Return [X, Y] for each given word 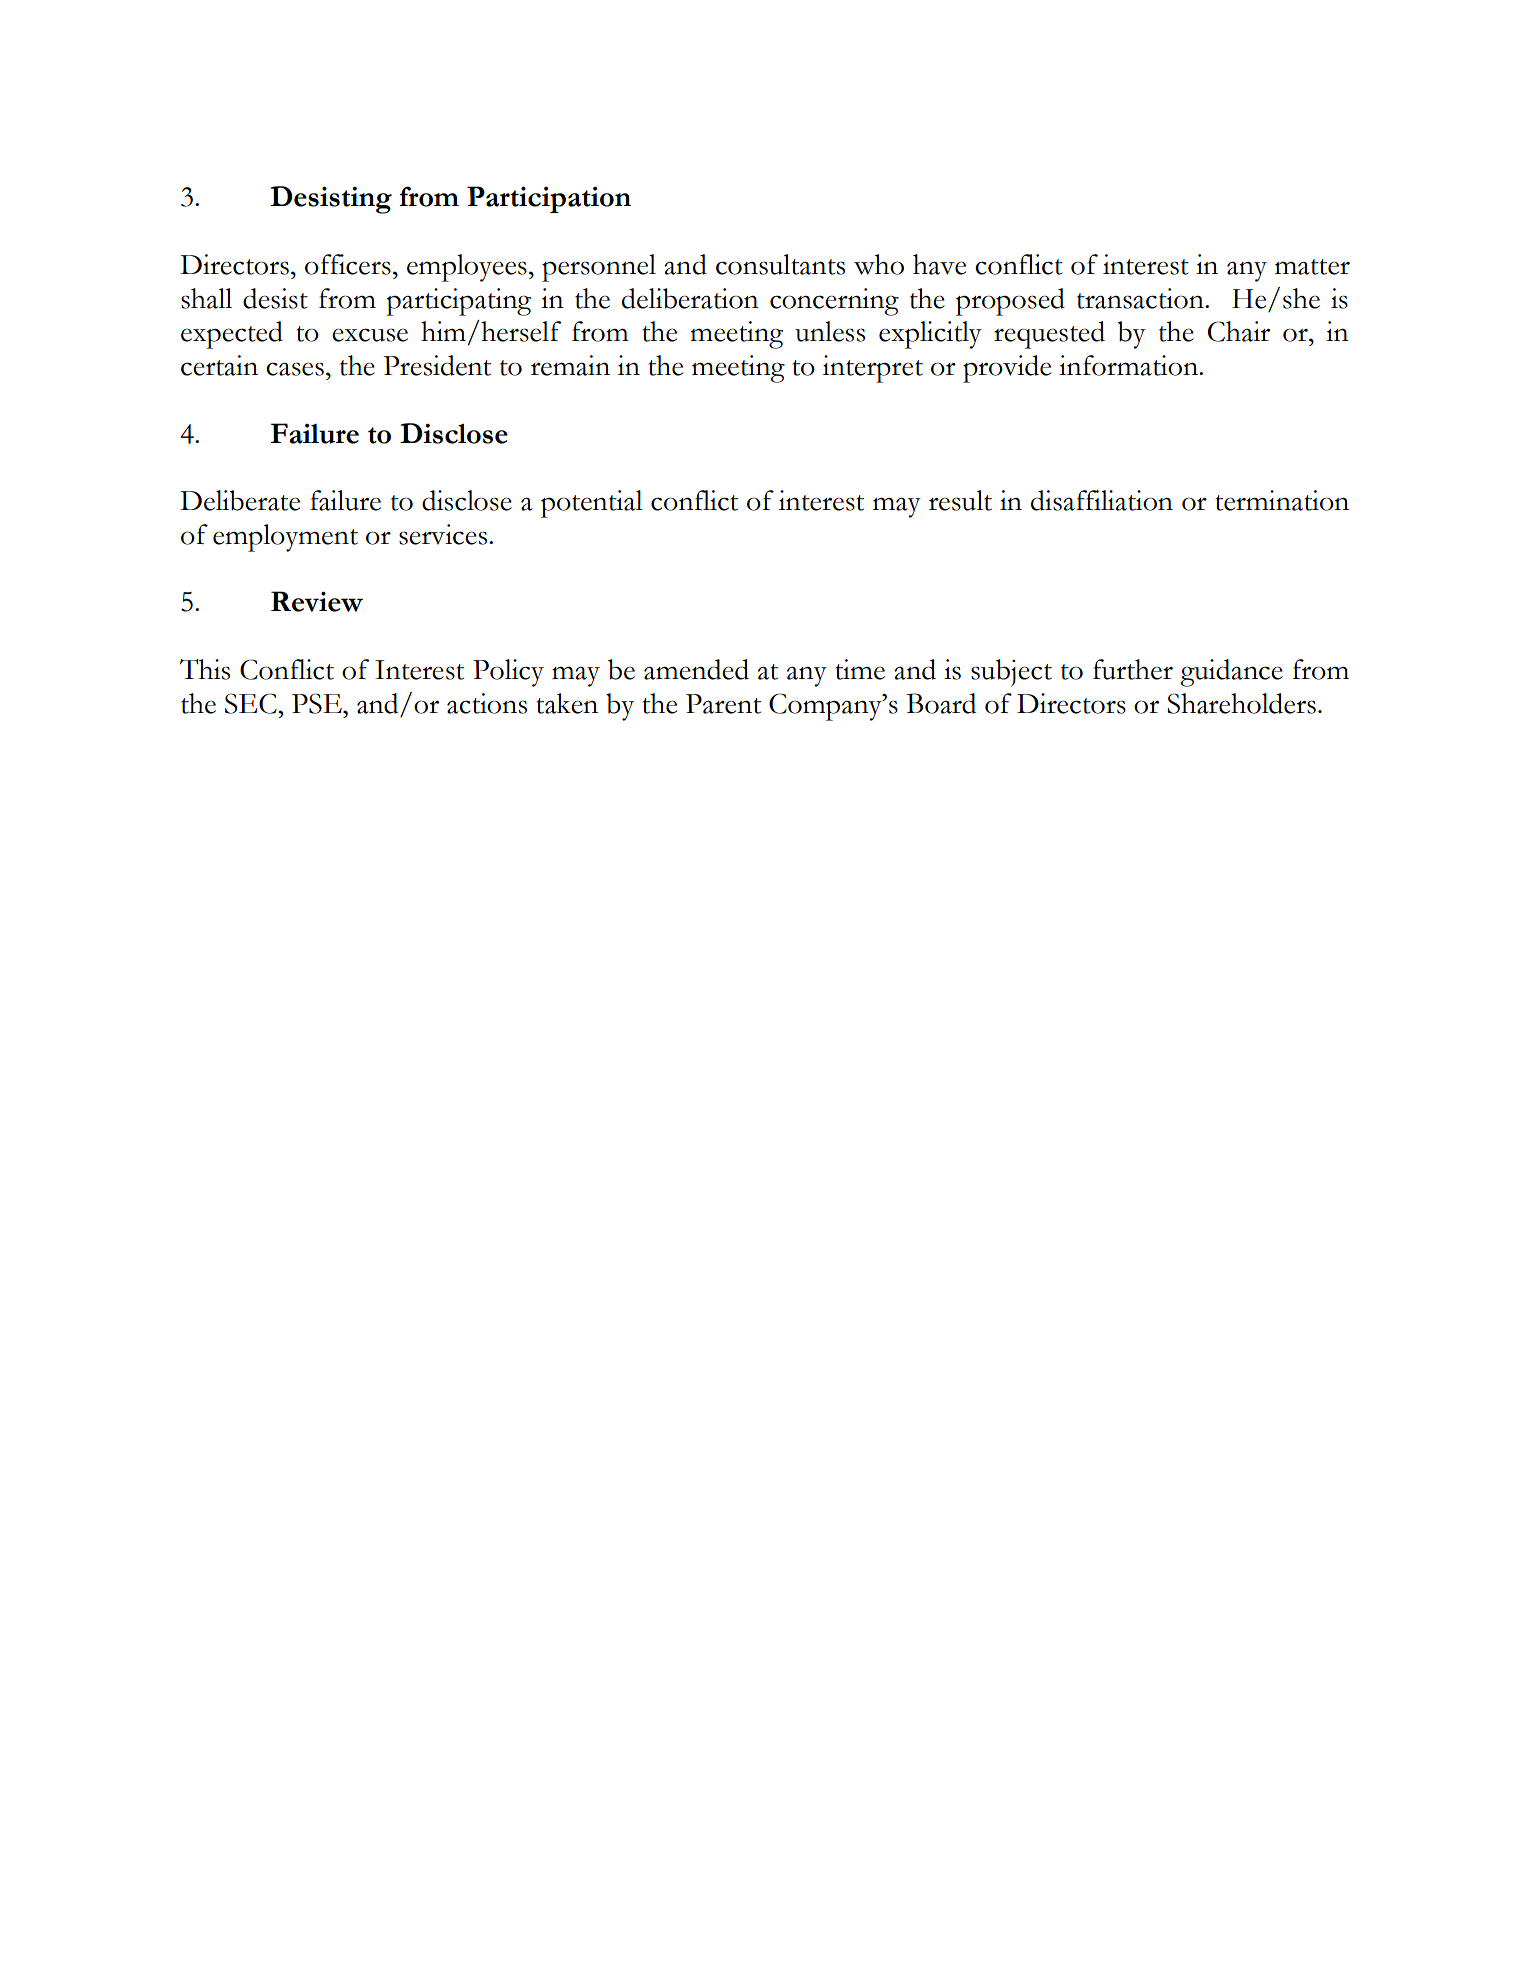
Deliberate [240, 500]
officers [348, 264]
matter [1312, 267]
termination [1282, 500]
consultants [780, 264]
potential [592, 504]
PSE [318, 703]
